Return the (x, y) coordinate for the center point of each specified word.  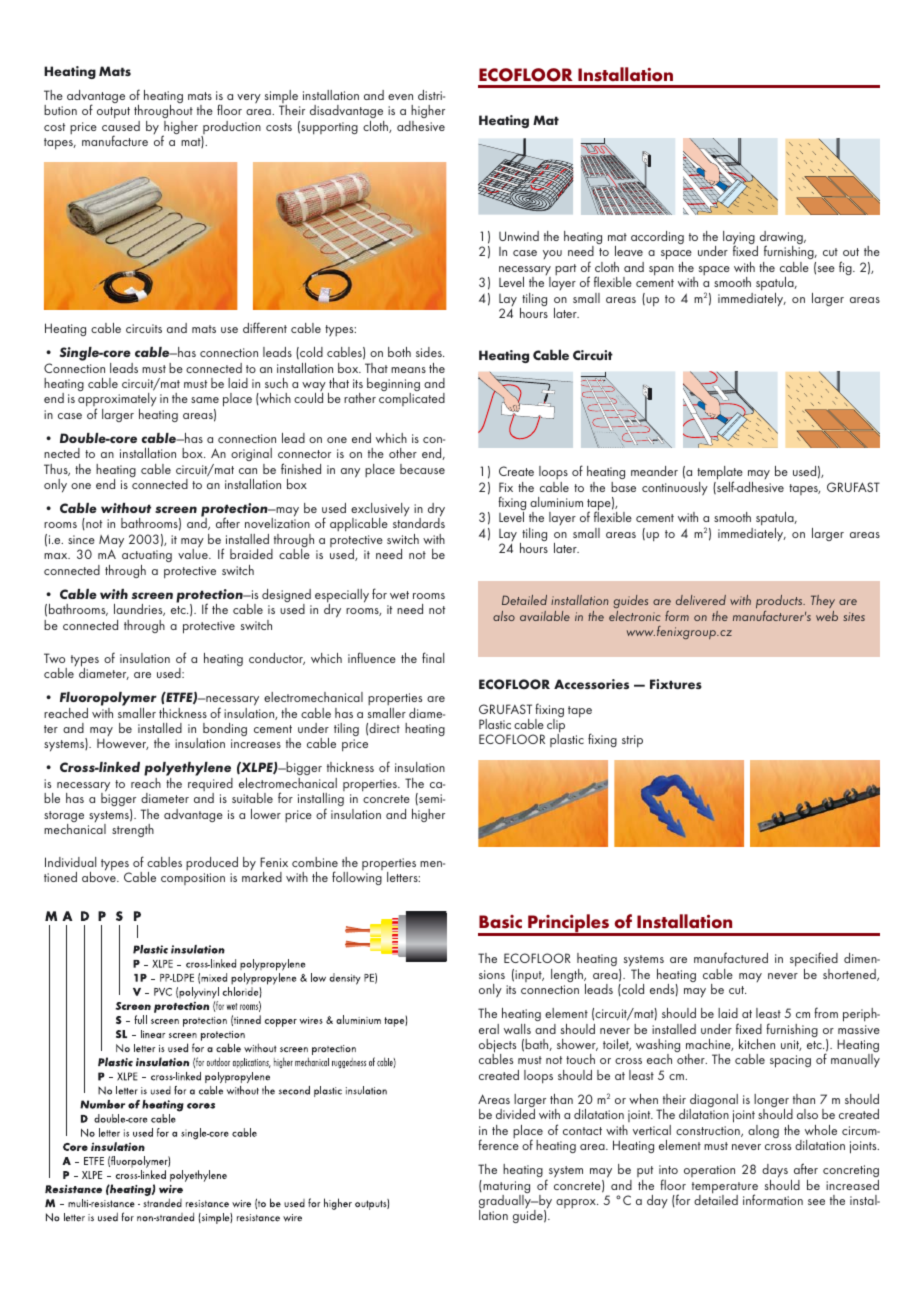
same (205, 400)
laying (739, 239)
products (780, 601)
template (720, 474)
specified (814, 961)
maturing (505, 1188)
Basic (500, 922)
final (433, 657)
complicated (412, 399)
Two (54, 658)
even (400, 97)
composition (193, 879)
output (113, 113)
